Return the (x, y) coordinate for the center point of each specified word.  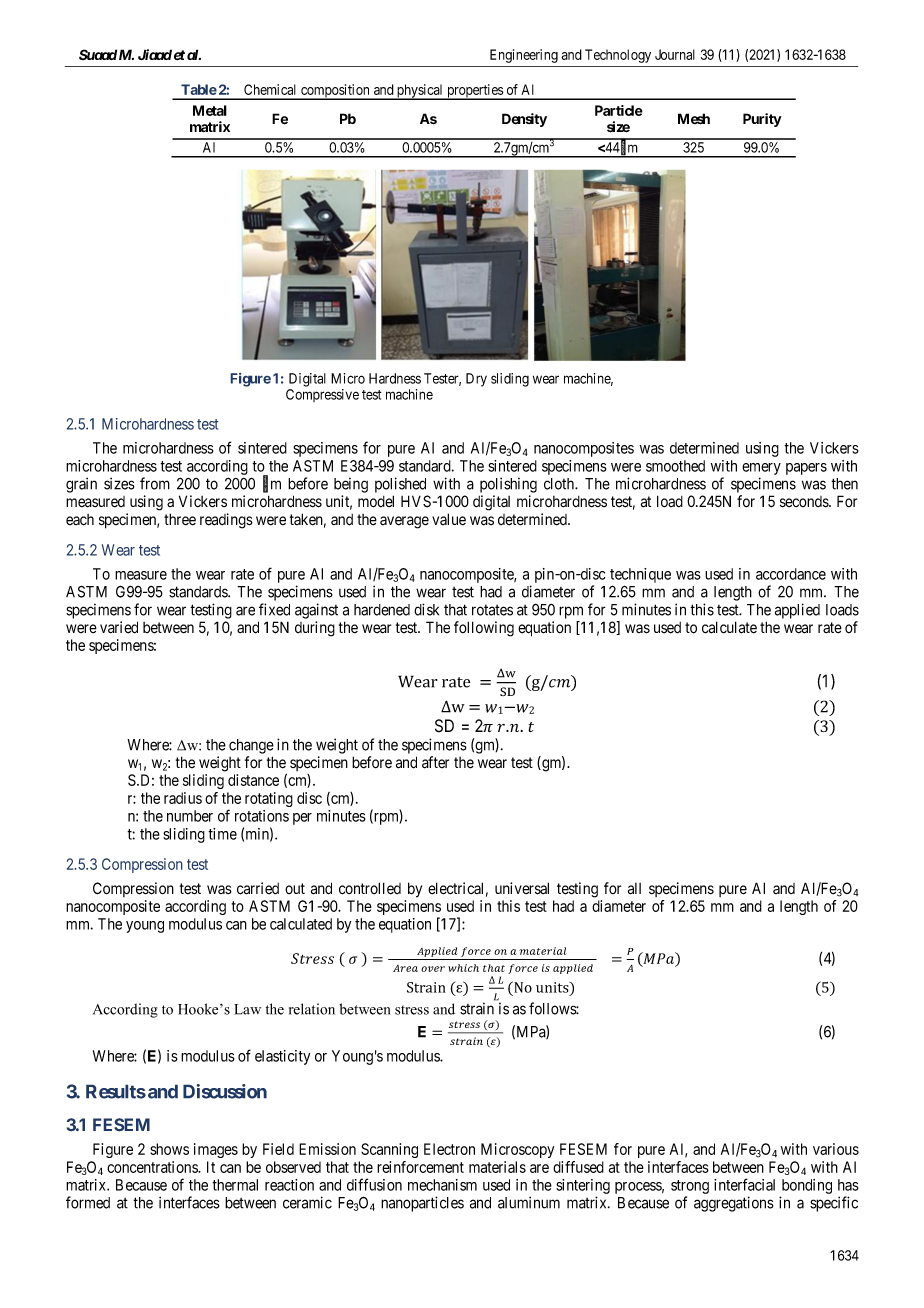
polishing (508, 485)
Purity (762, 120)
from (155, 483)
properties (475, 92)
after (435, 762)
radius (183, 798)
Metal (210, 110)
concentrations (153, 1167)
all (634, 889)
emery (761, 469)
